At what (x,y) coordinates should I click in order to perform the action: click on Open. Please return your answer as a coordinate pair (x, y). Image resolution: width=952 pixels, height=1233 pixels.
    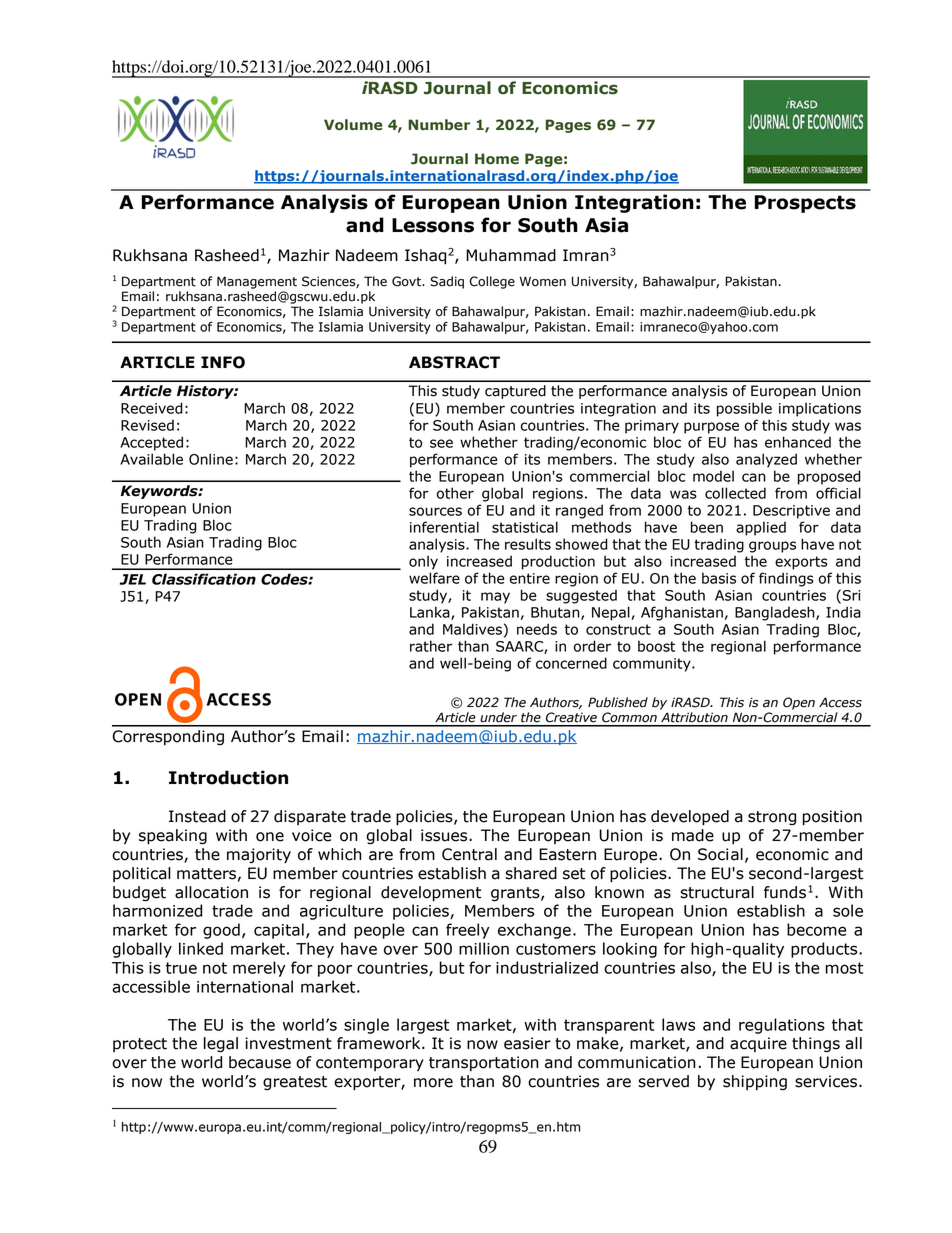
    Looking at the image, I should click on (799, 703).
